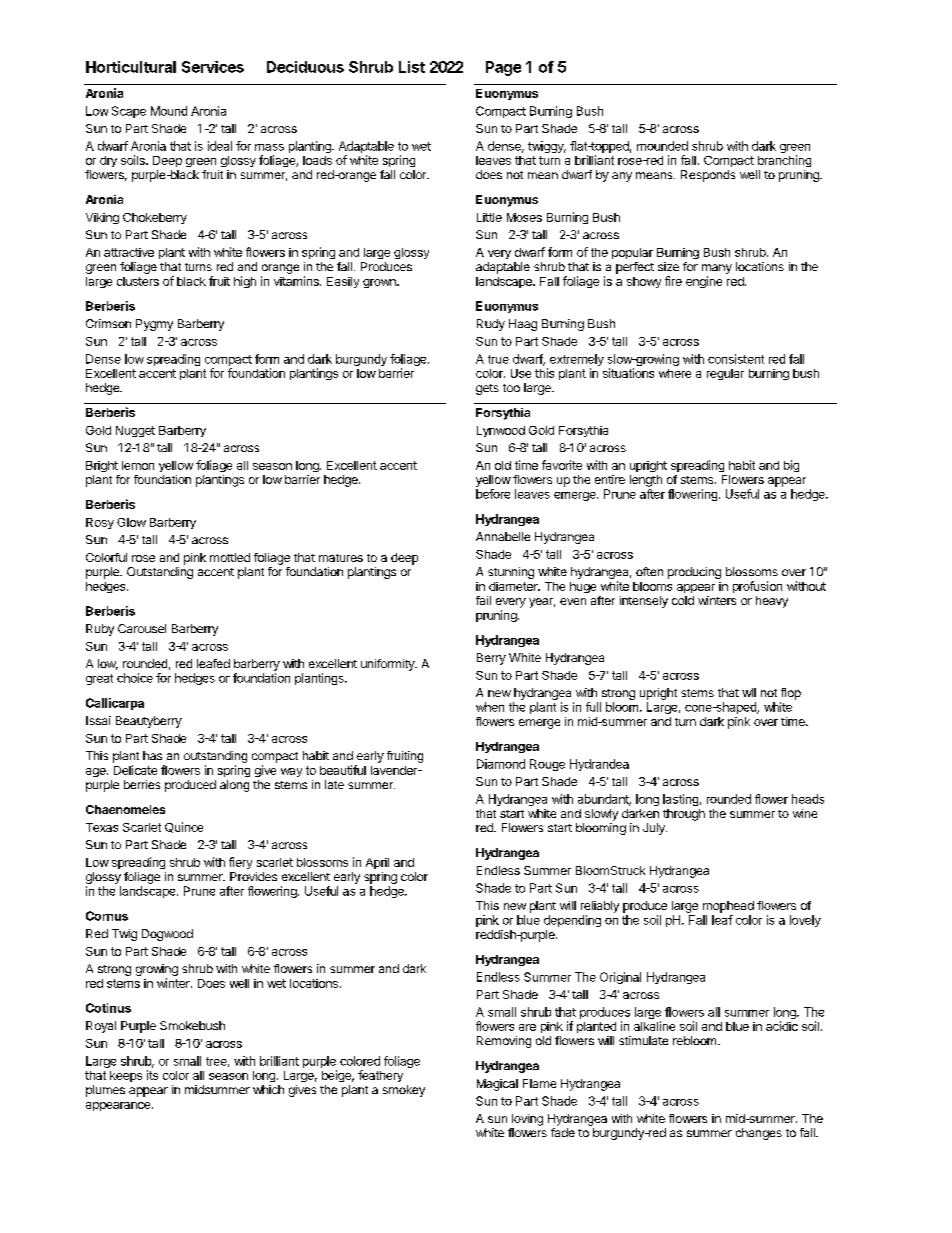  What do you see at coordinates (757, 587) in the document?
I see `profusion` at bounding box center [757, 587].
